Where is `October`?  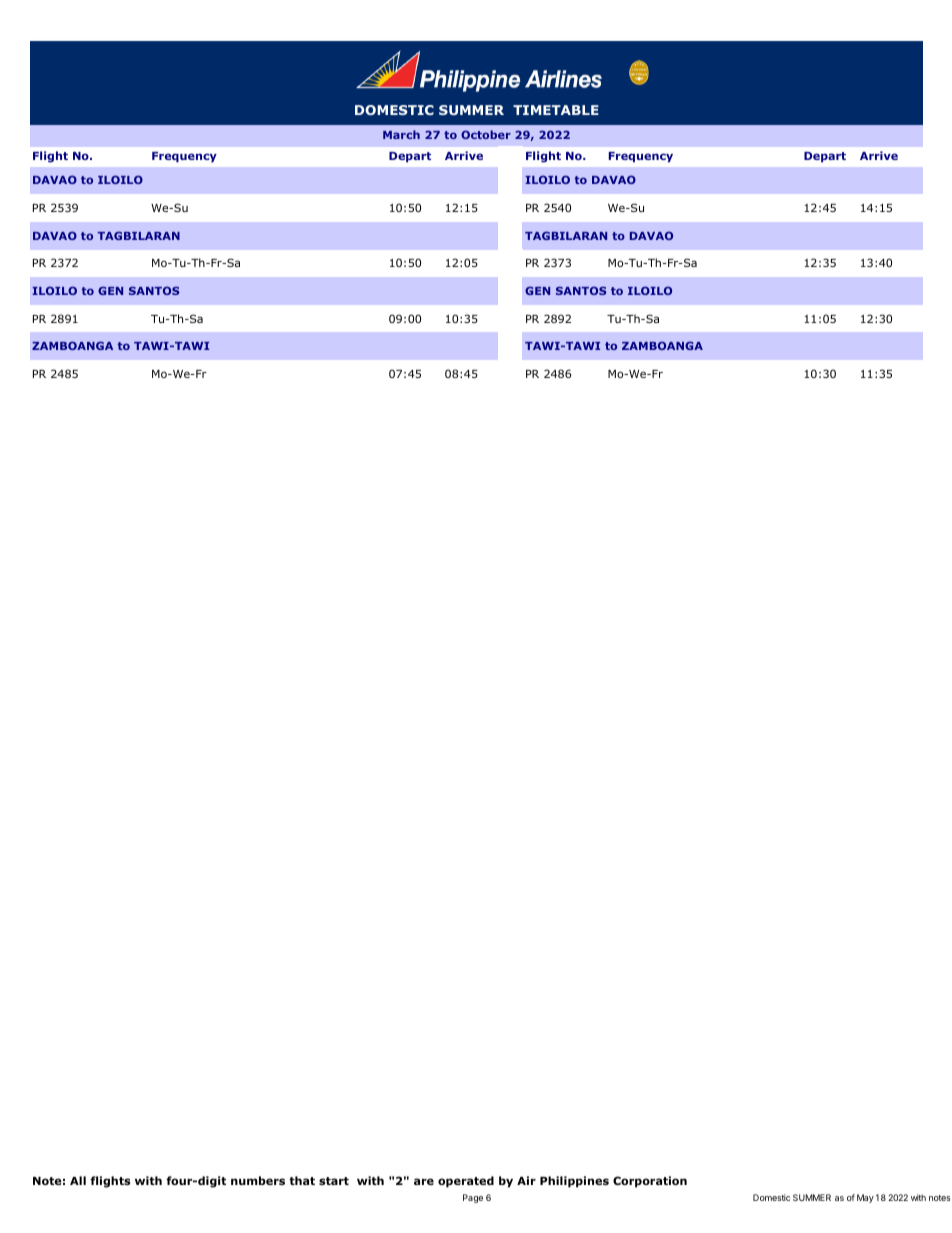 October is located at coordinates (486, 134).
